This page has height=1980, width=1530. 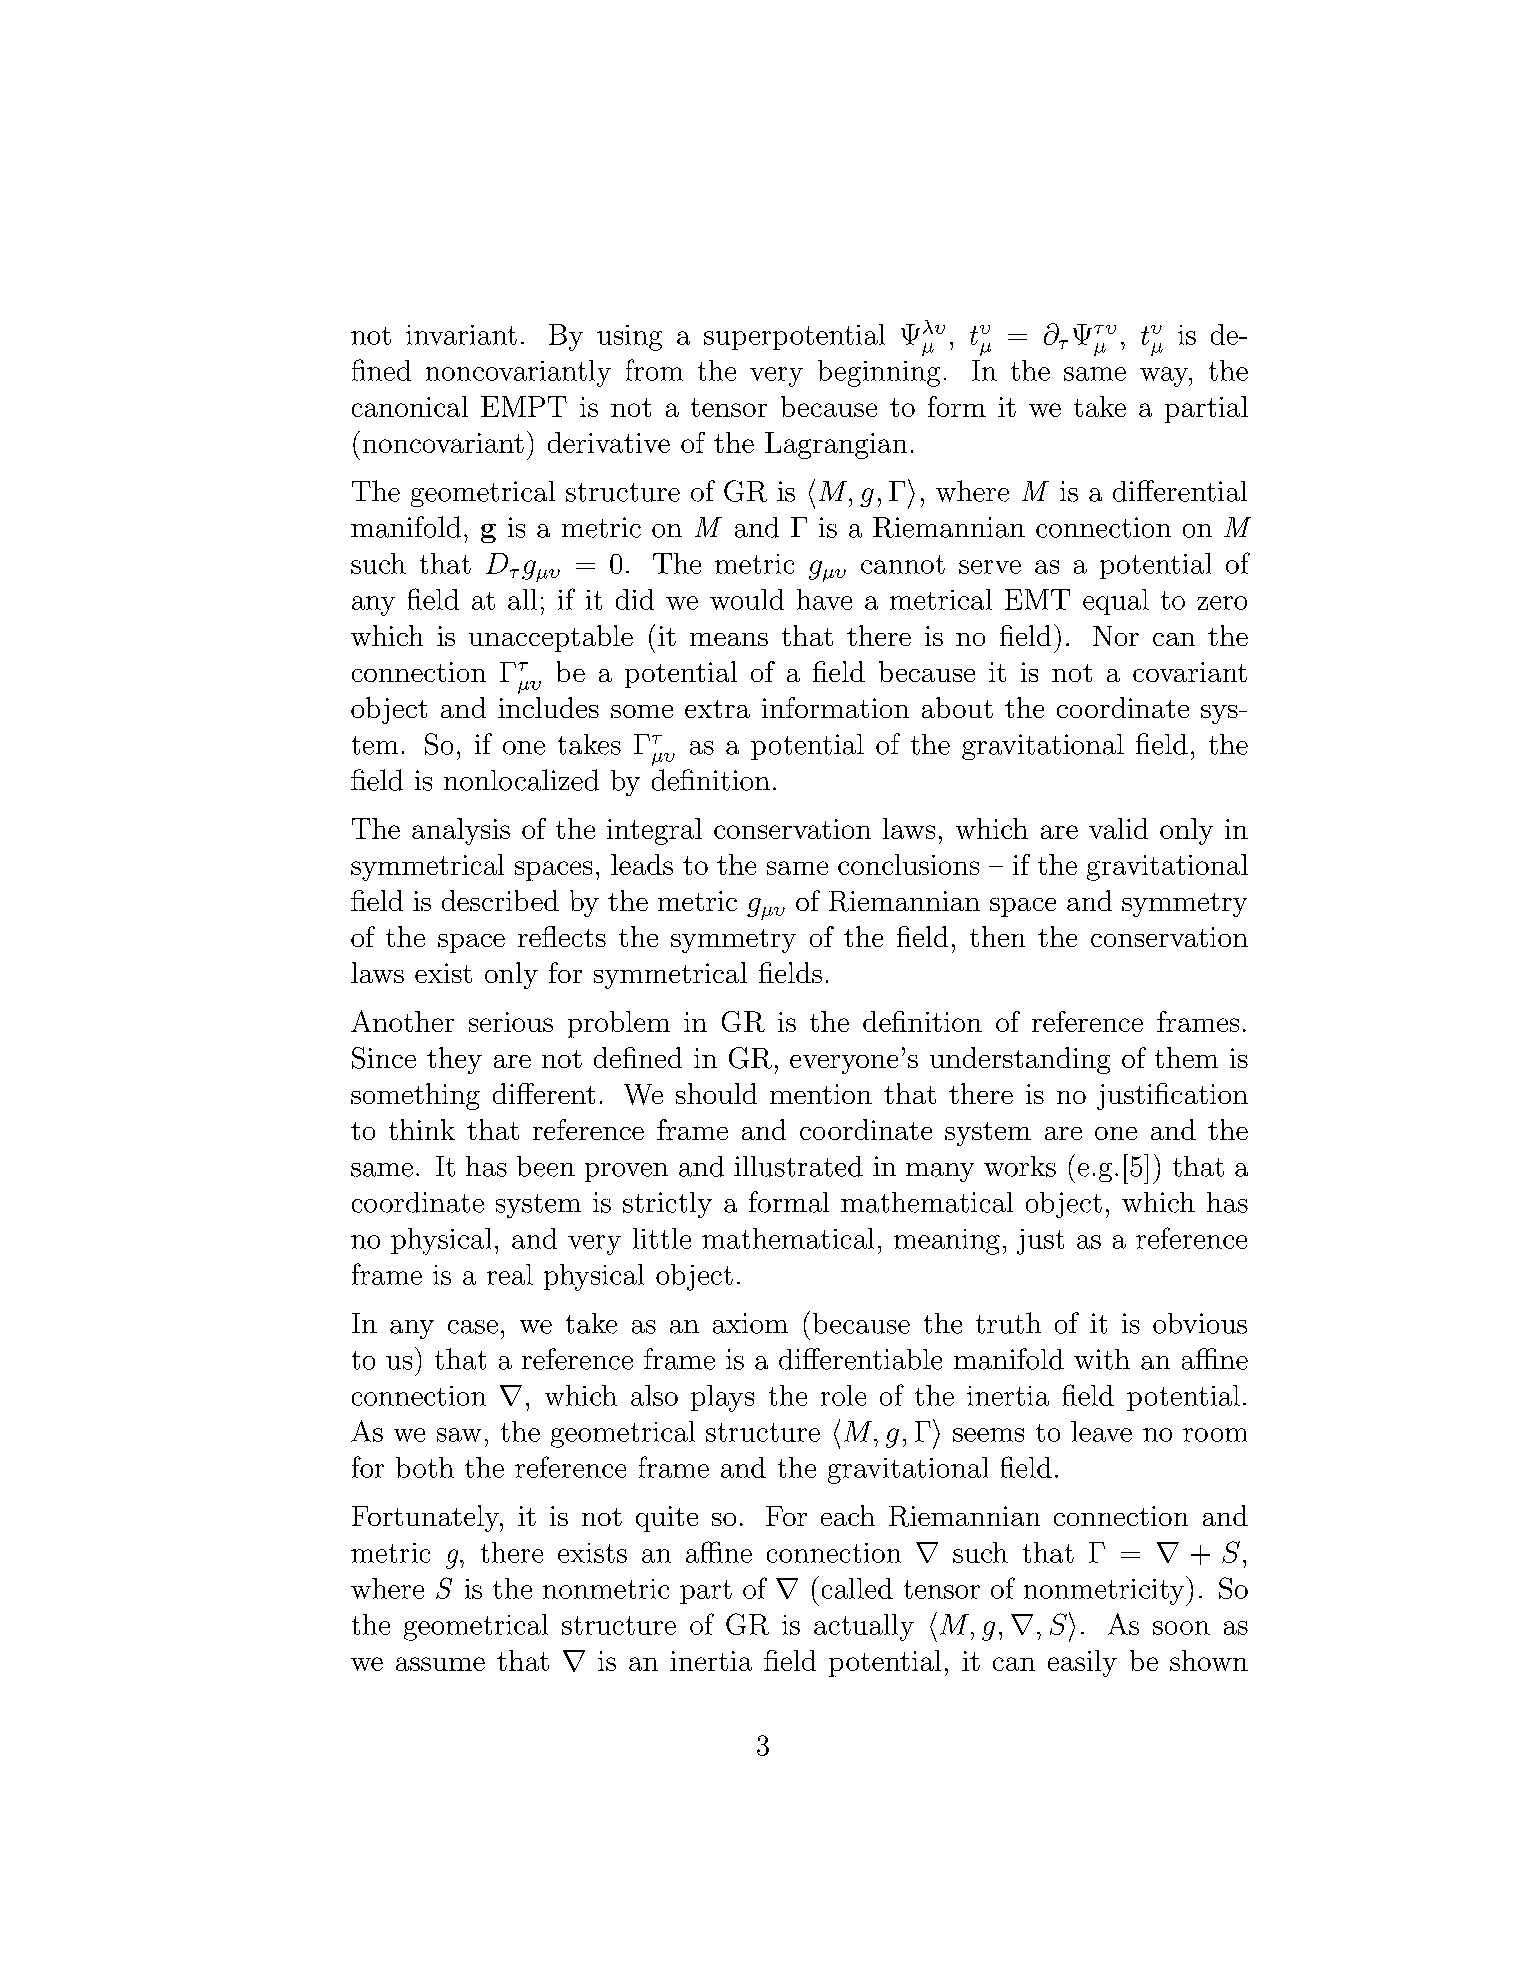 I want to click on way, so click(x=1165, y=377).
